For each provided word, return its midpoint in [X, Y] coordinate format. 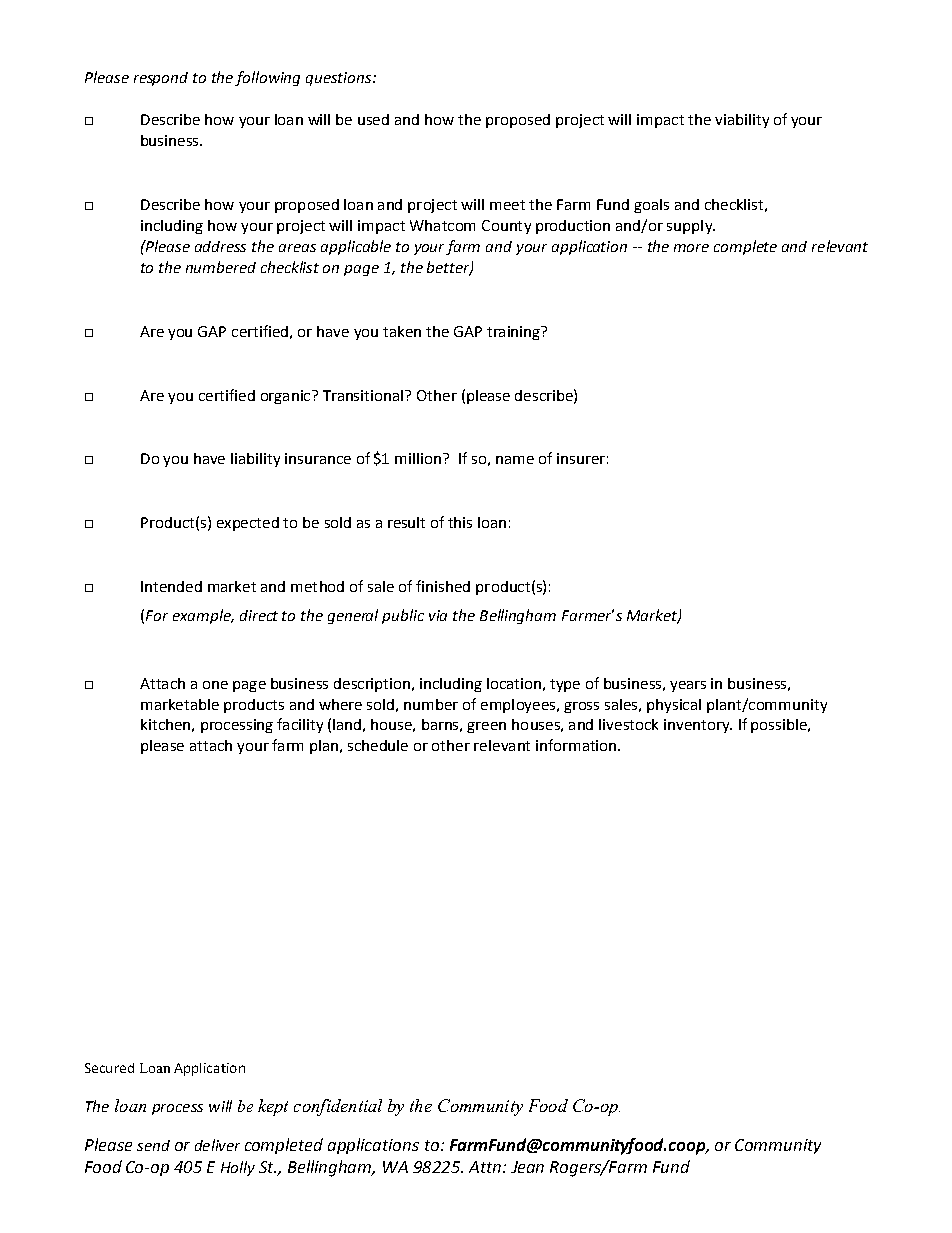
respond [161, 79]
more [691, 248]
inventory [698, 726]
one [215, 685]
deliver [217, 1145]
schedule [378, 745]
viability [742, 121]
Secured [109, 1068]
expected [248, 524]
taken [402, 331]
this [460, 522]
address [220, 246]
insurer [581, 458]
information [577, 745]
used [373, 119]
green [486, 727]
